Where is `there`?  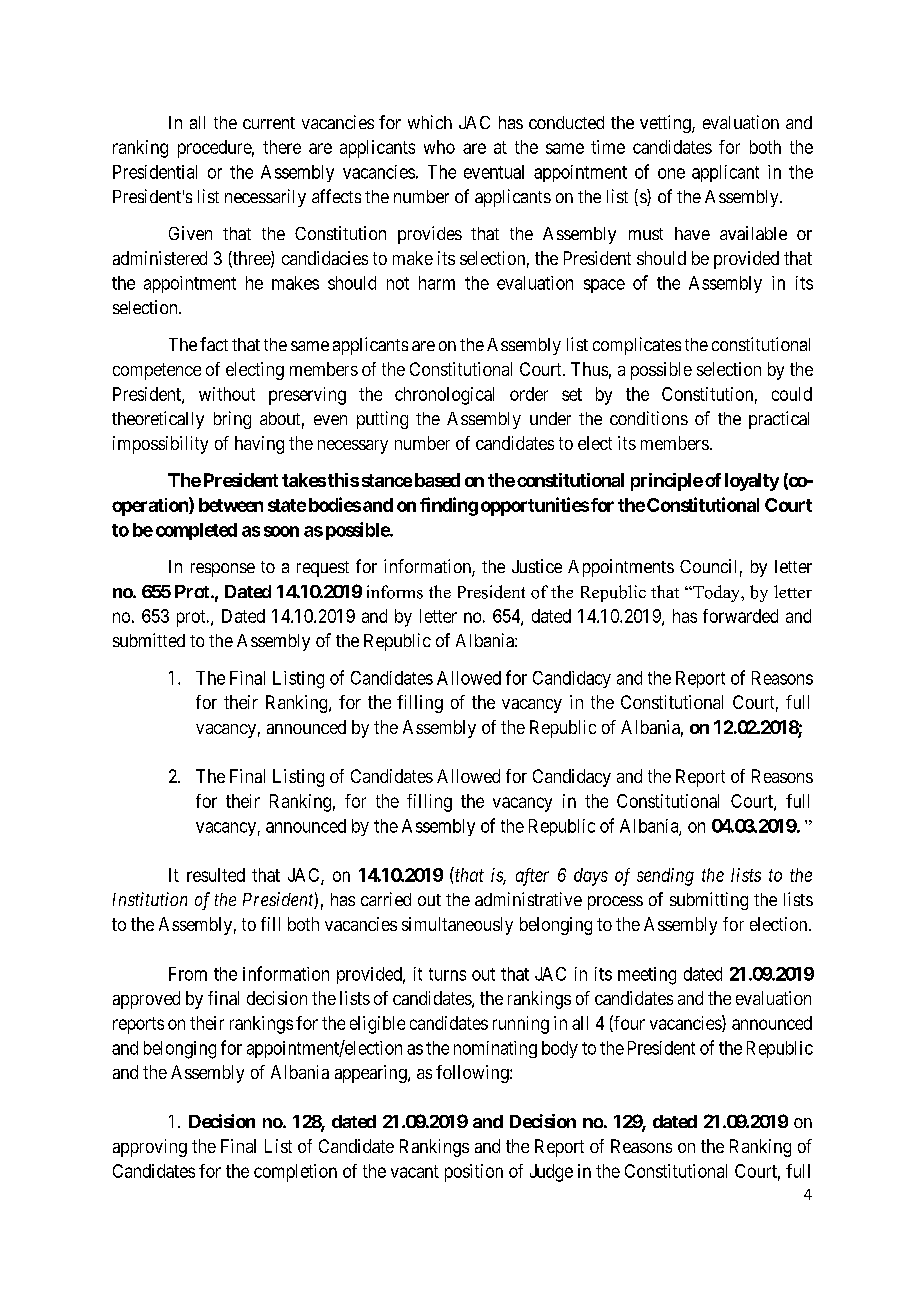
there is located at coordinates (282, 147).
